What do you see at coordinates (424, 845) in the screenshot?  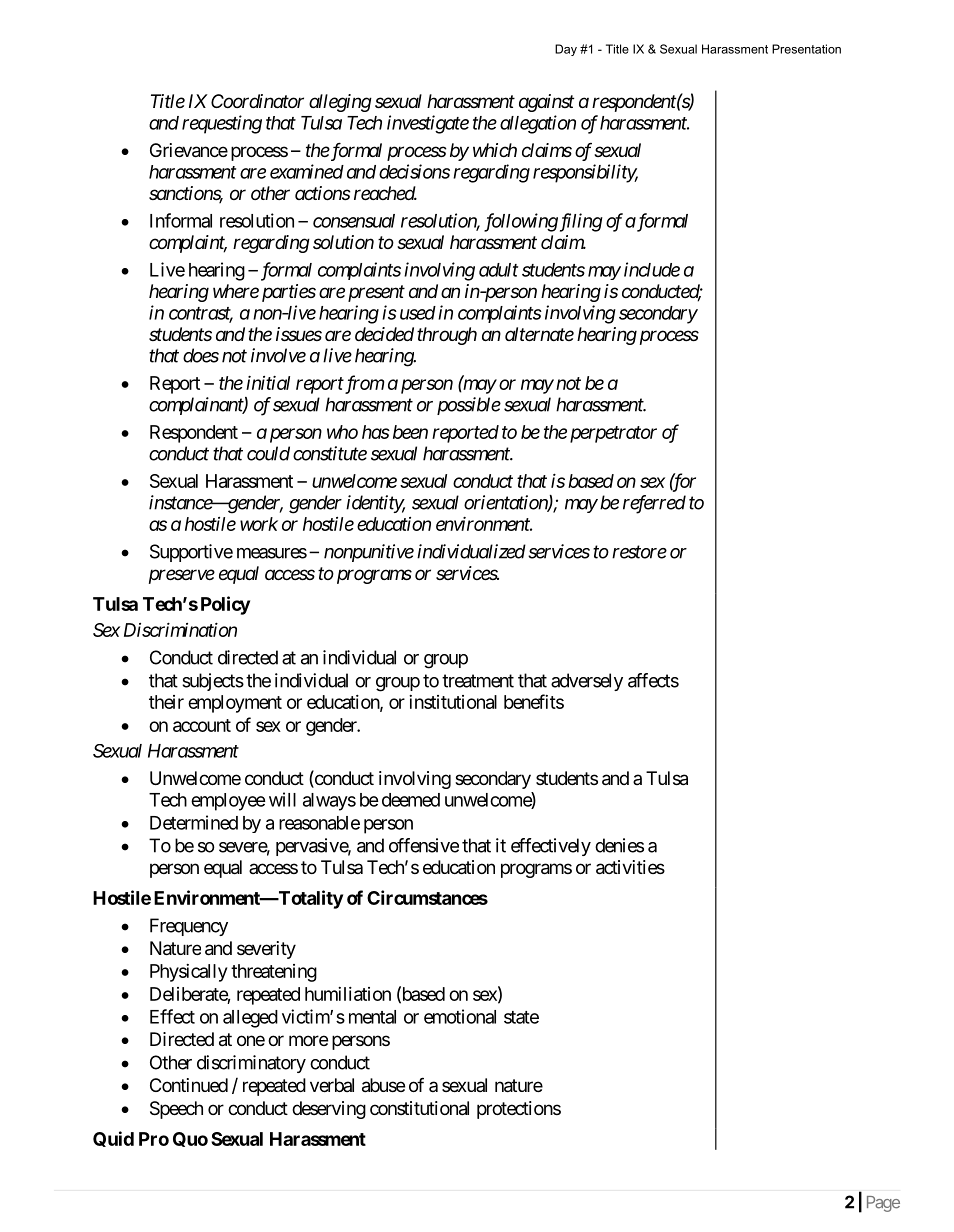 I see `offensive` at bounding box center [424, 845].
